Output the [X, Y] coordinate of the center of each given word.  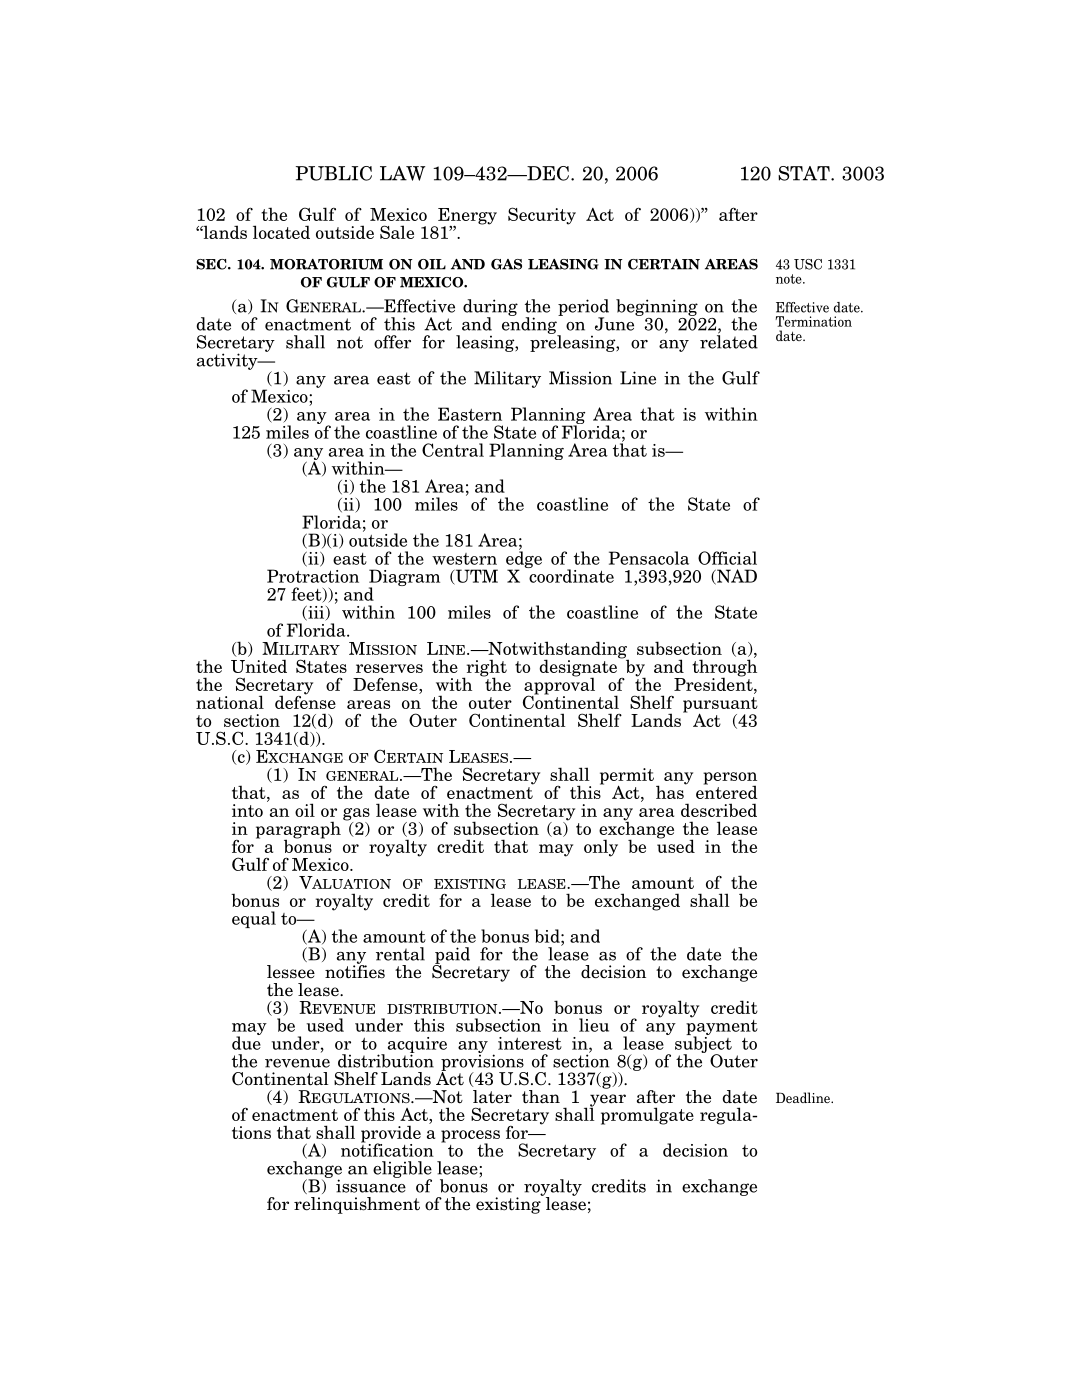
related [729, 341]
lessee [291, 972]
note [790, 279]
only [601, 848]
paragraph [298, 831]
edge [524, 560]
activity [228, 361]
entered [727, 791]
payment [722, 1027]
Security [542, 216]
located [281, 232]
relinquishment [357, 1205]
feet [307, 595]
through [724, 668]
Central [453, 450]
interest [530, 1043]
